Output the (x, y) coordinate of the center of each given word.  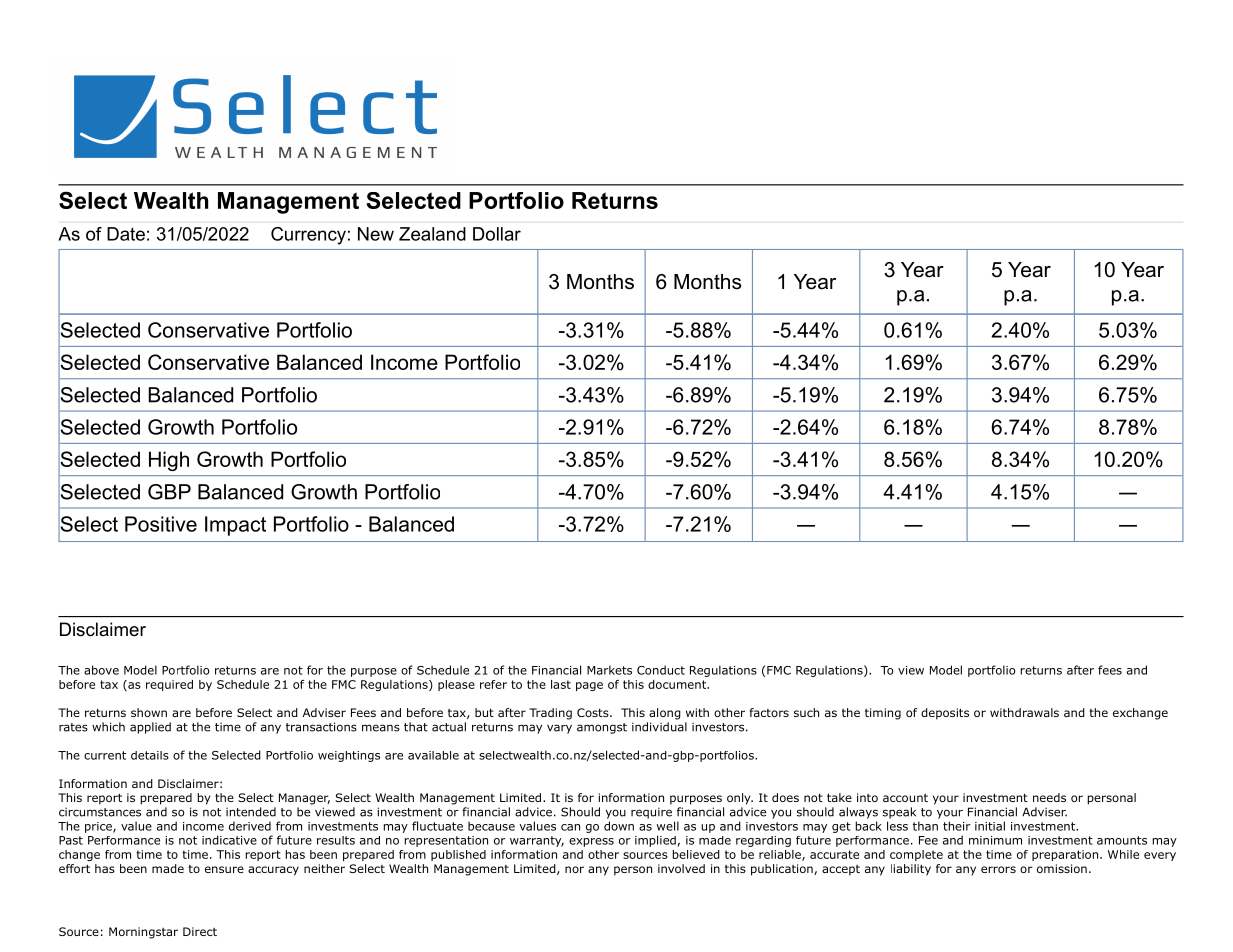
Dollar (497, 234)
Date (126, 234)
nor (574, 869)
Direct (200, 931)
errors (998, 869)
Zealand (432, 234)
